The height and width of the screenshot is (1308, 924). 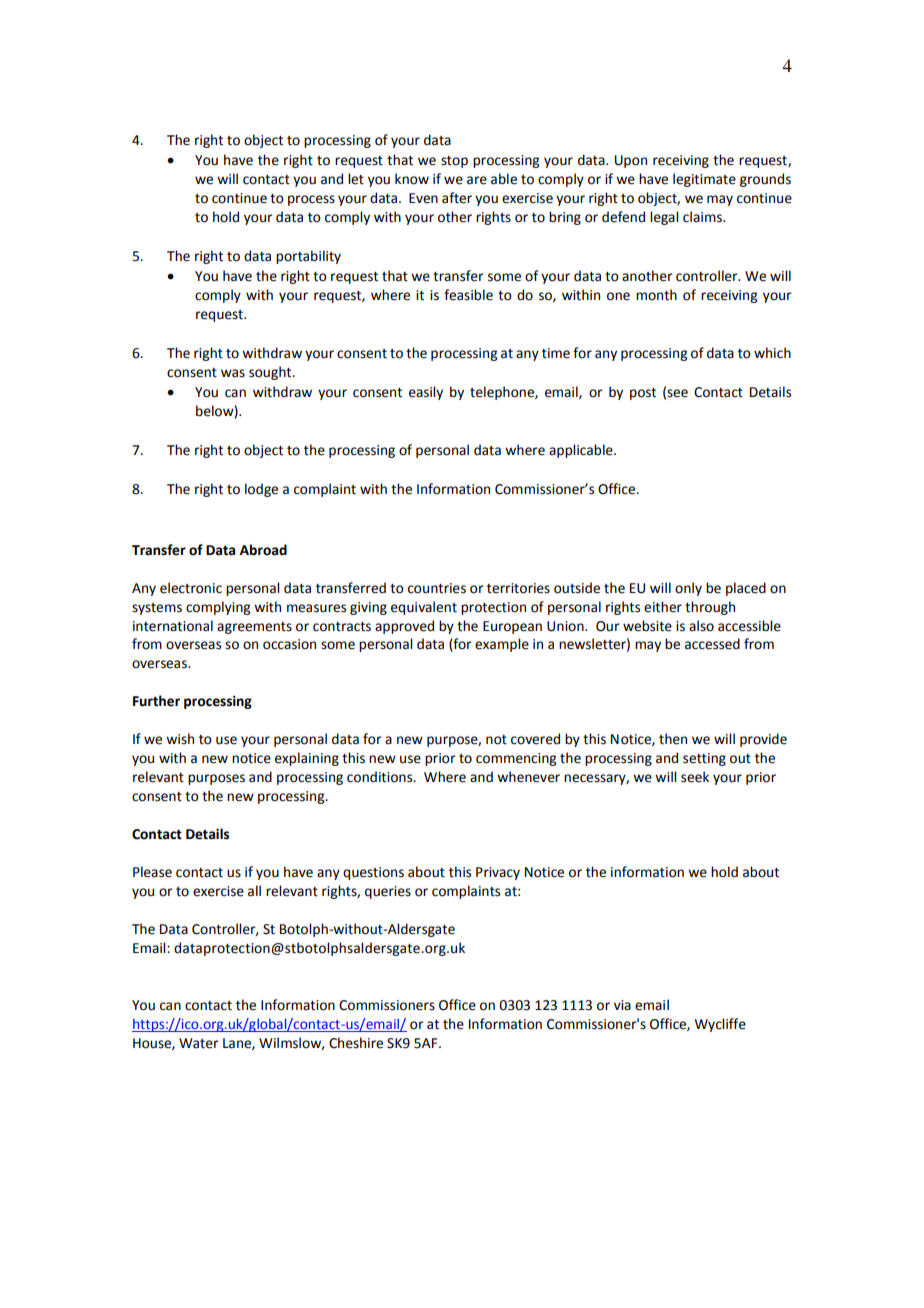 I want to click on Water, so click(x=199, y=1043).
